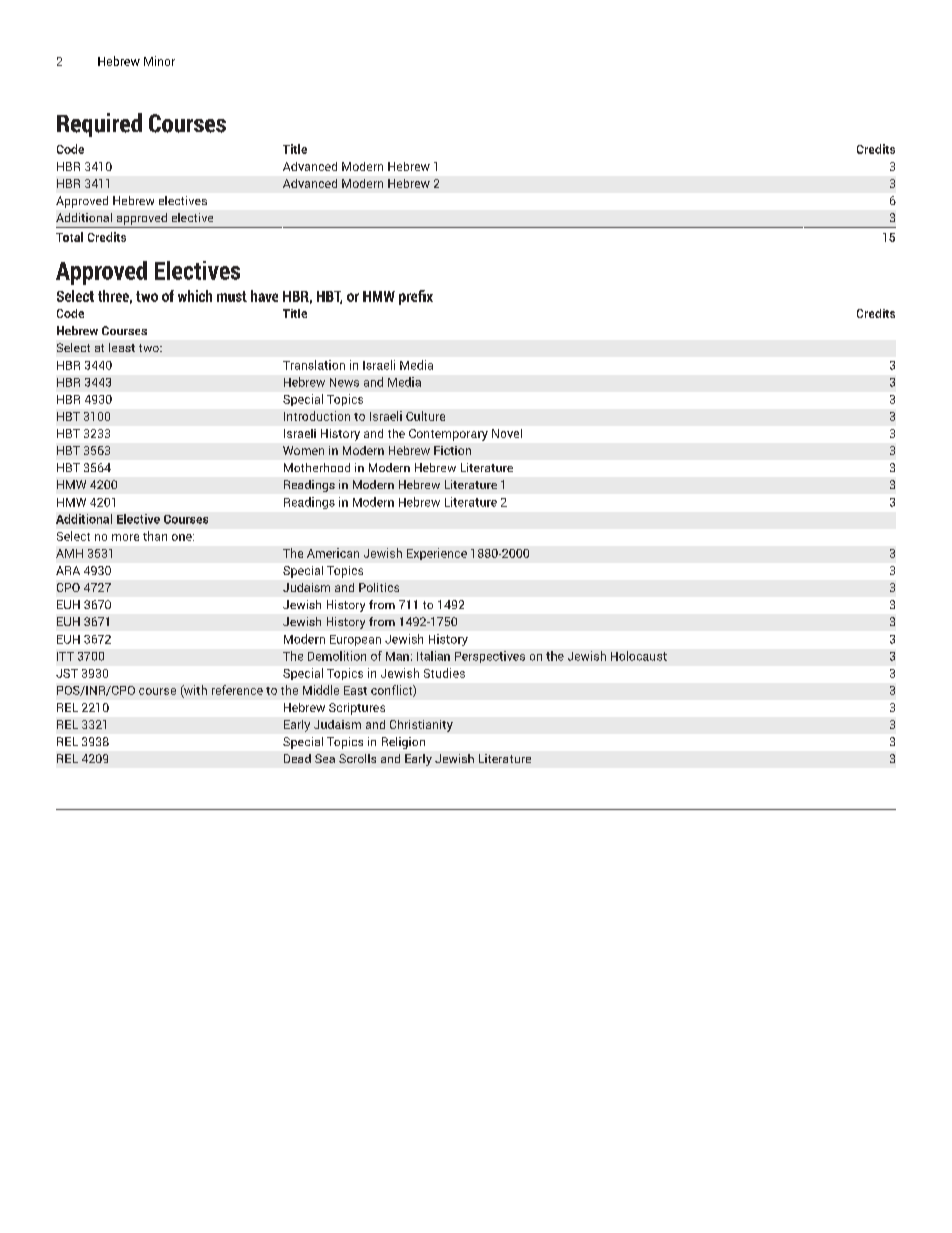 Image resolution: width=952 pixels, height=1233 pixels. What do you see at coordinates (317, 467) in the screenshot?
I see `Motherhood` at bounding box center [317, 467].
